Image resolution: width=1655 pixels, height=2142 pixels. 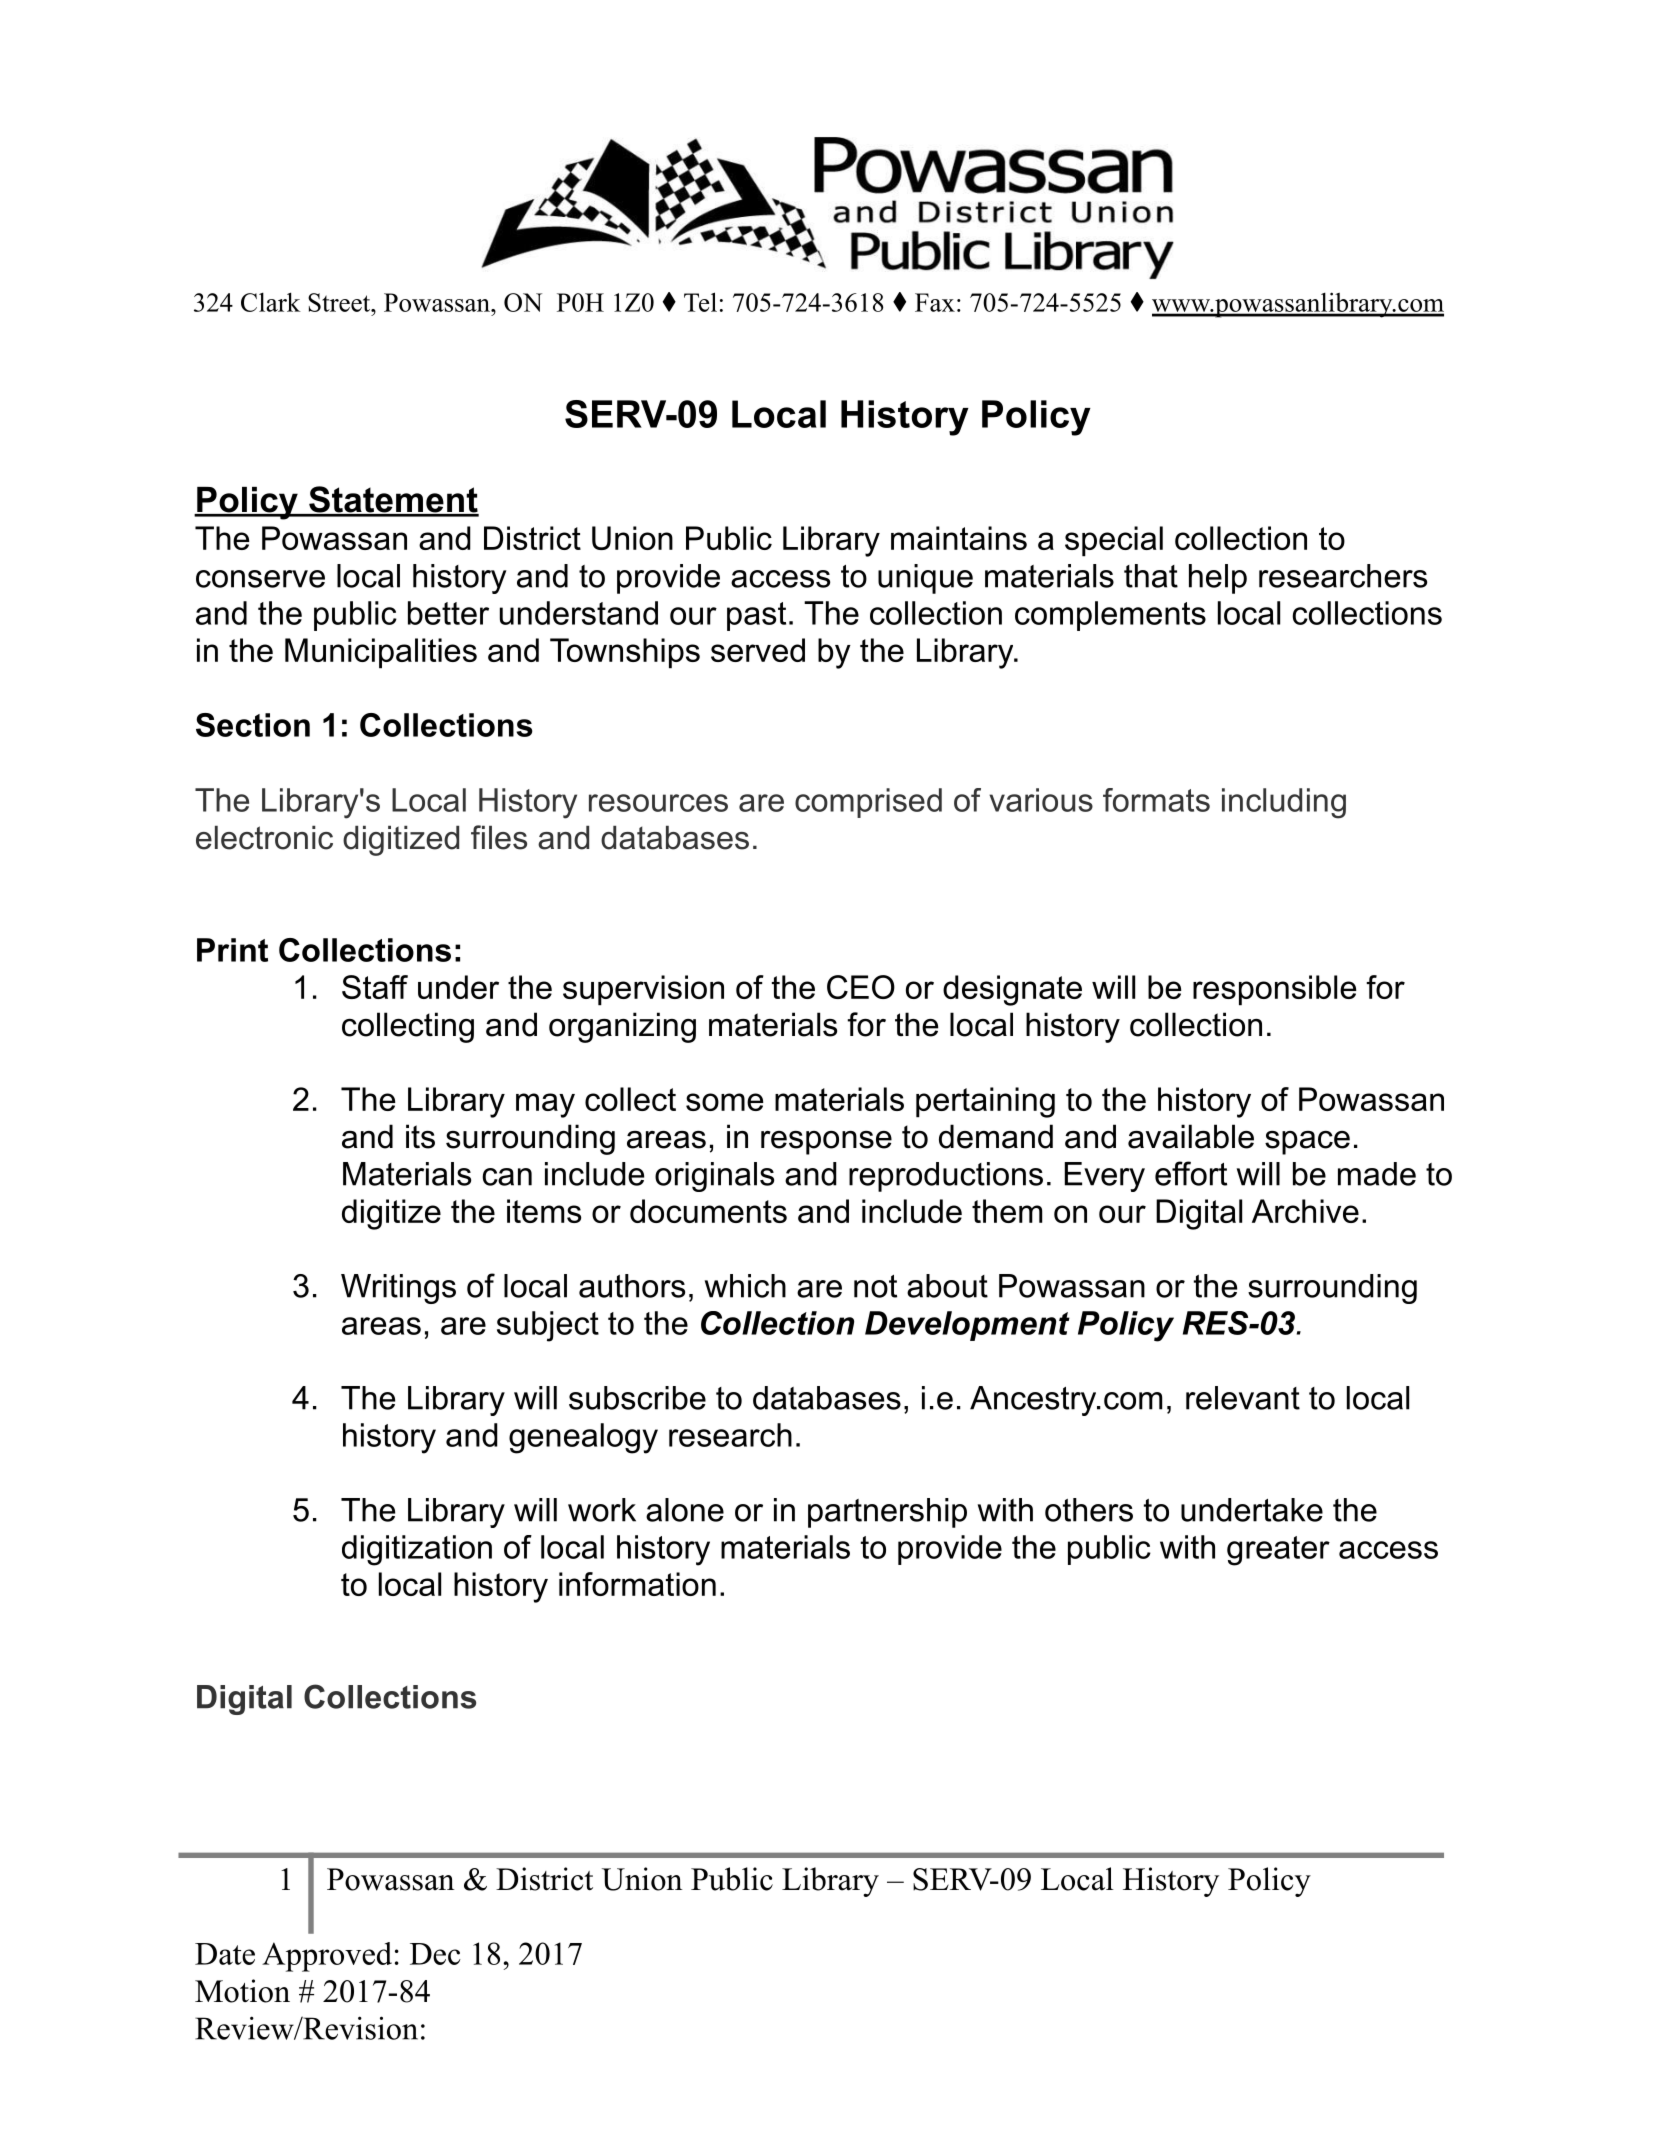 I want to click on response, so click(x=826, y=1143).
